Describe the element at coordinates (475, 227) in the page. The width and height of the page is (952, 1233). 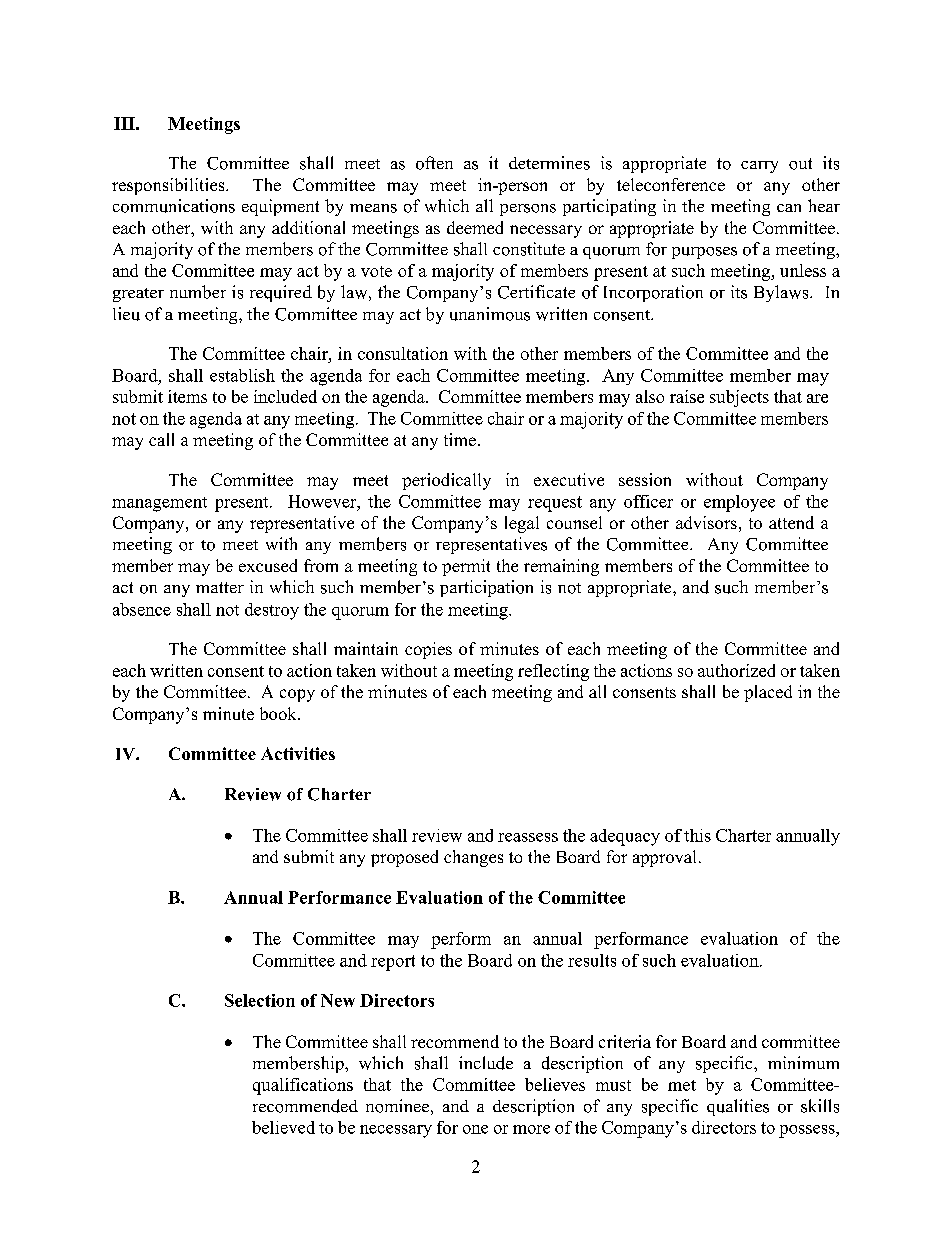
I see `deemed` at that location.
